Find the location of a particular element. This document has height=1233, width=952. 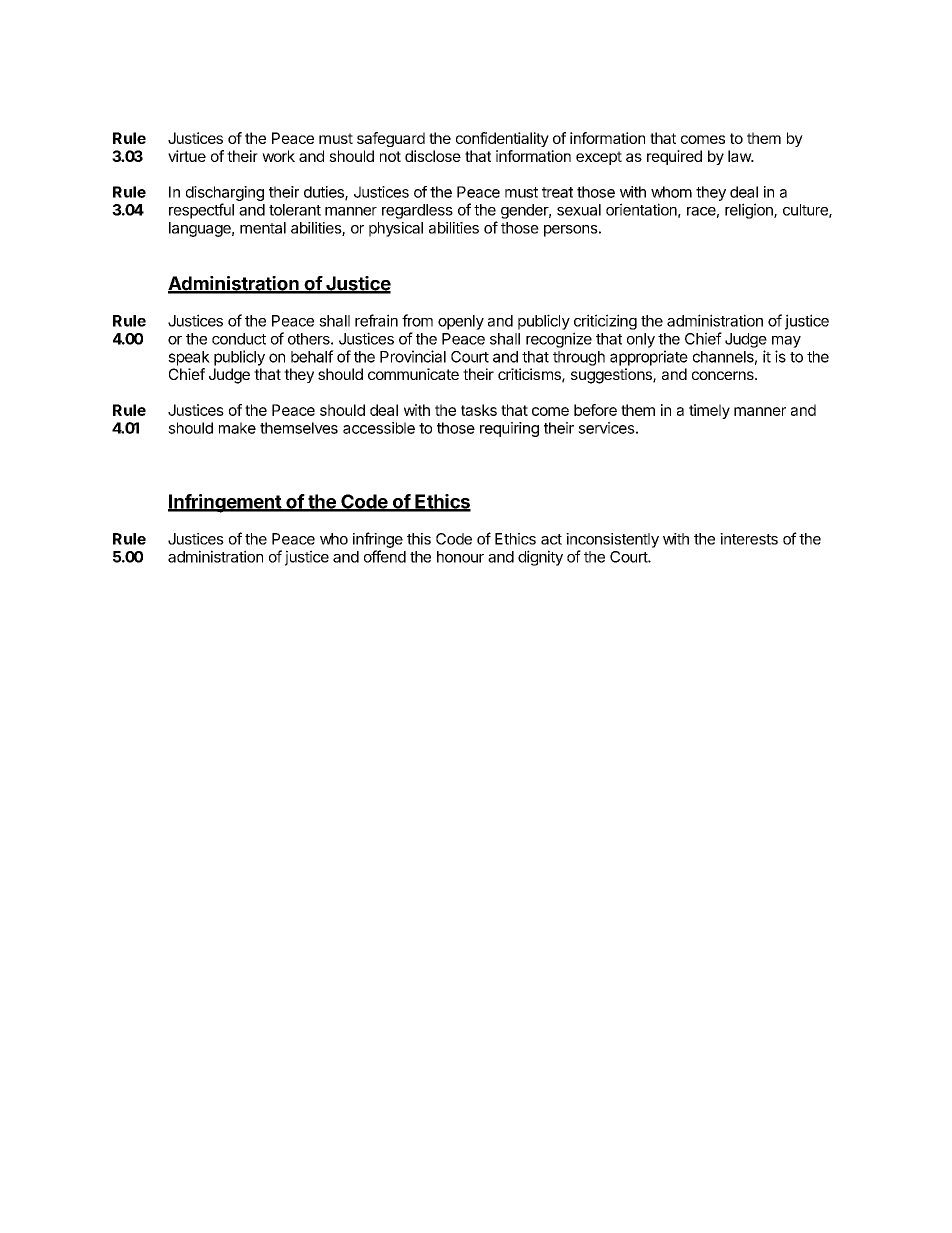

religion is located at coordinates (750, 211).
